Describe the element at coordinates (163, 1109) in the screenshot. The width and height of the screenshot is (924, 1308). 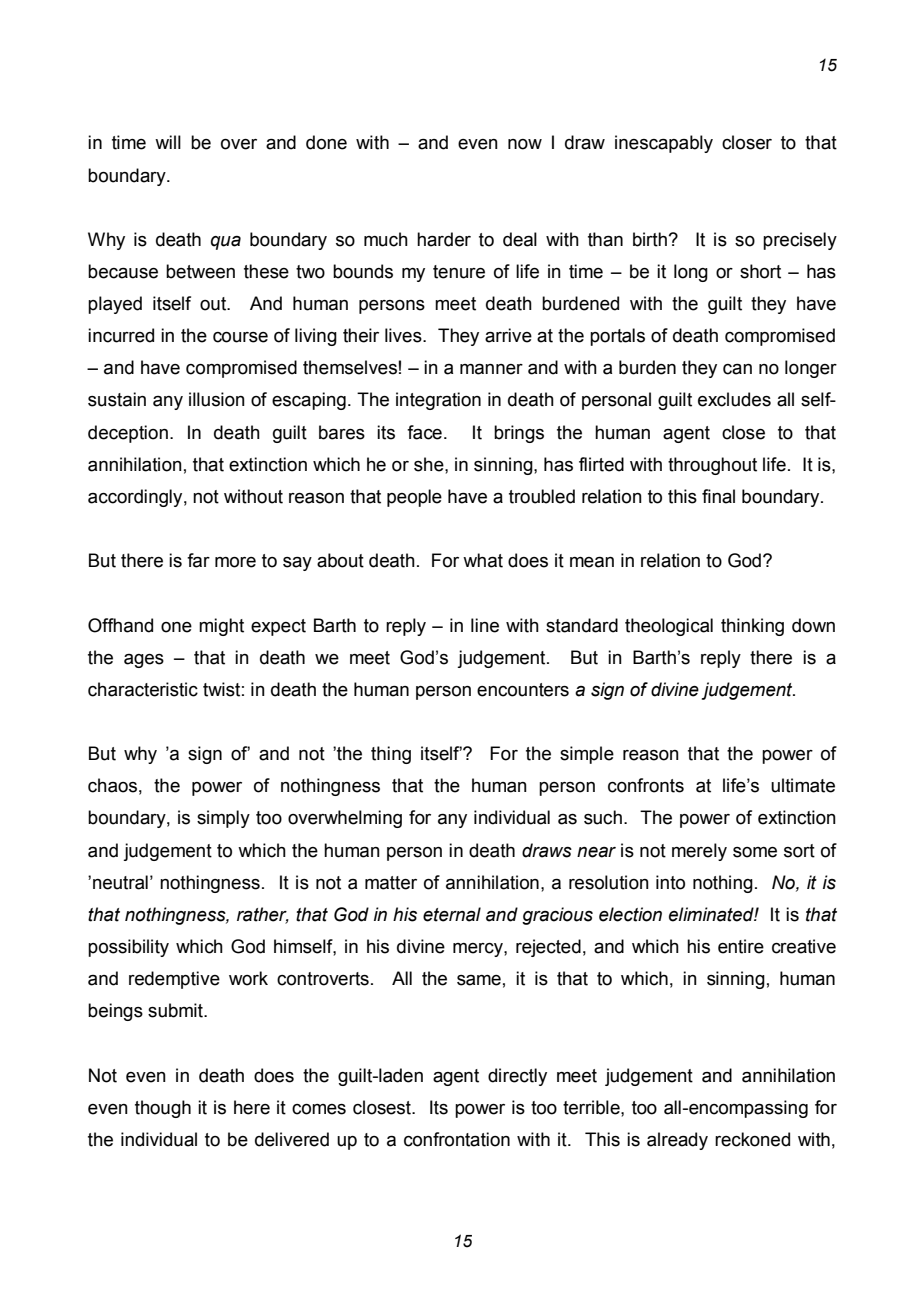
I see `though` at that location.
